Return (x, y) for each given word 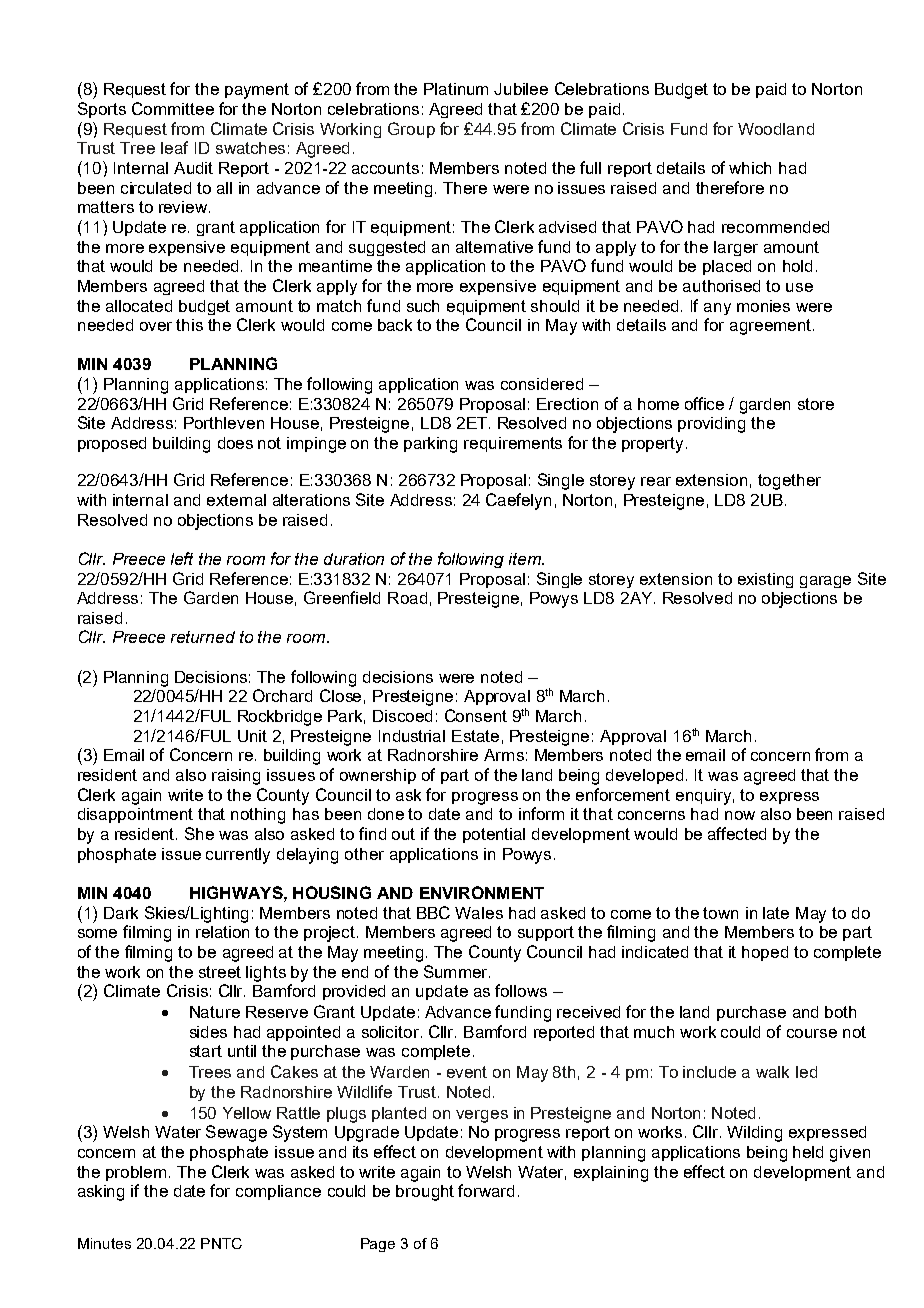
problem (136, 1173)
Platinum (456, 89)
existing (765, 580)
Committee (173, 108)
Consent (476, 715)
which (750, 168)
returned (203, 637)
